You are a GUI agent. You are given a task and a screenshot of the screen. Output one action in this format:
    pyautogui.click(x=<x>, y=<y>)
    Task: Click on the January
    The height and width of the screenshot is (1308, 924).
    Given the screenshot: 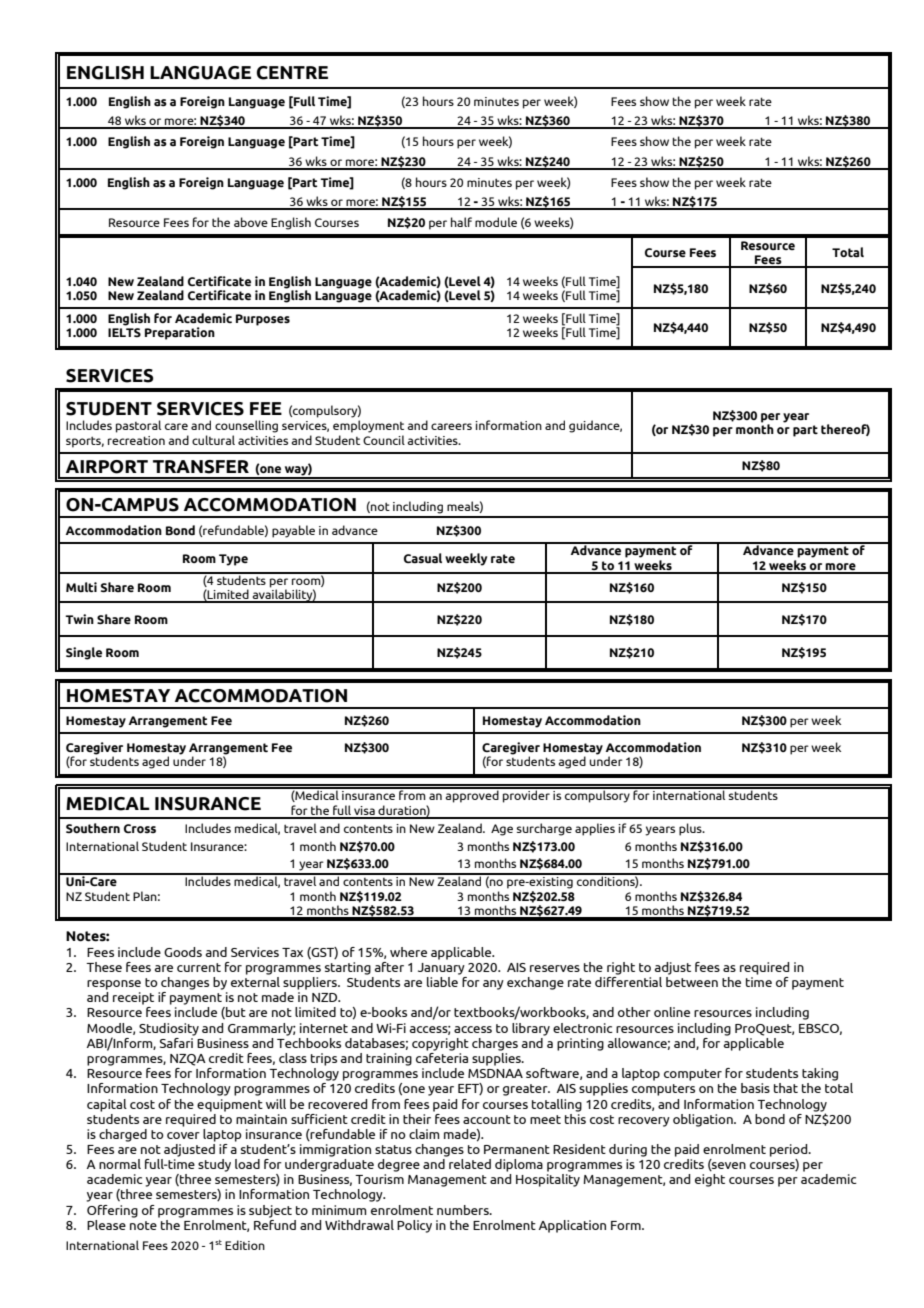 What is the action you would take?
    pyautogui.click(x=441, y=969)
